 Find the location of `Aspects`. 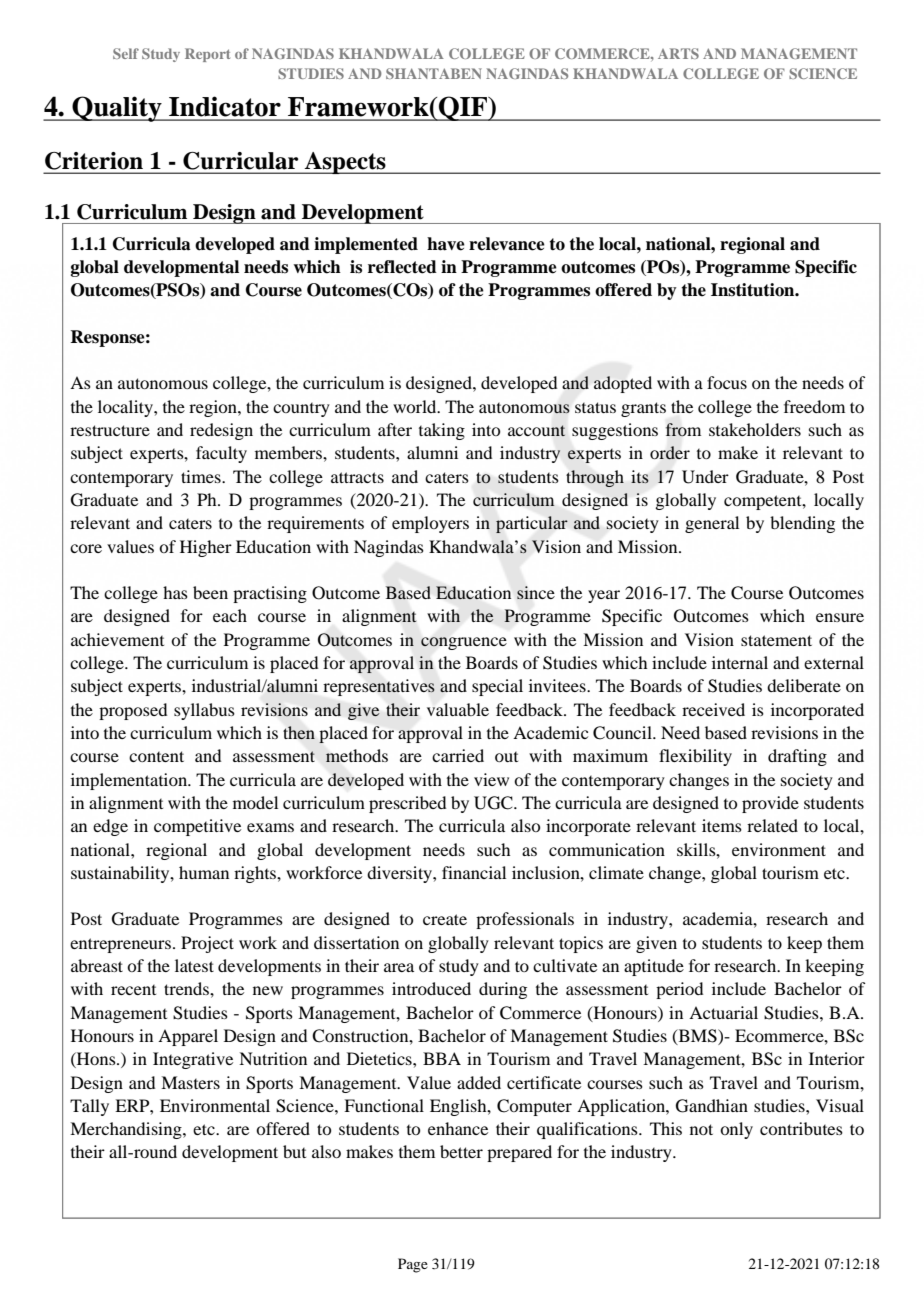

Aspects is located at coordinates (345, 163).
